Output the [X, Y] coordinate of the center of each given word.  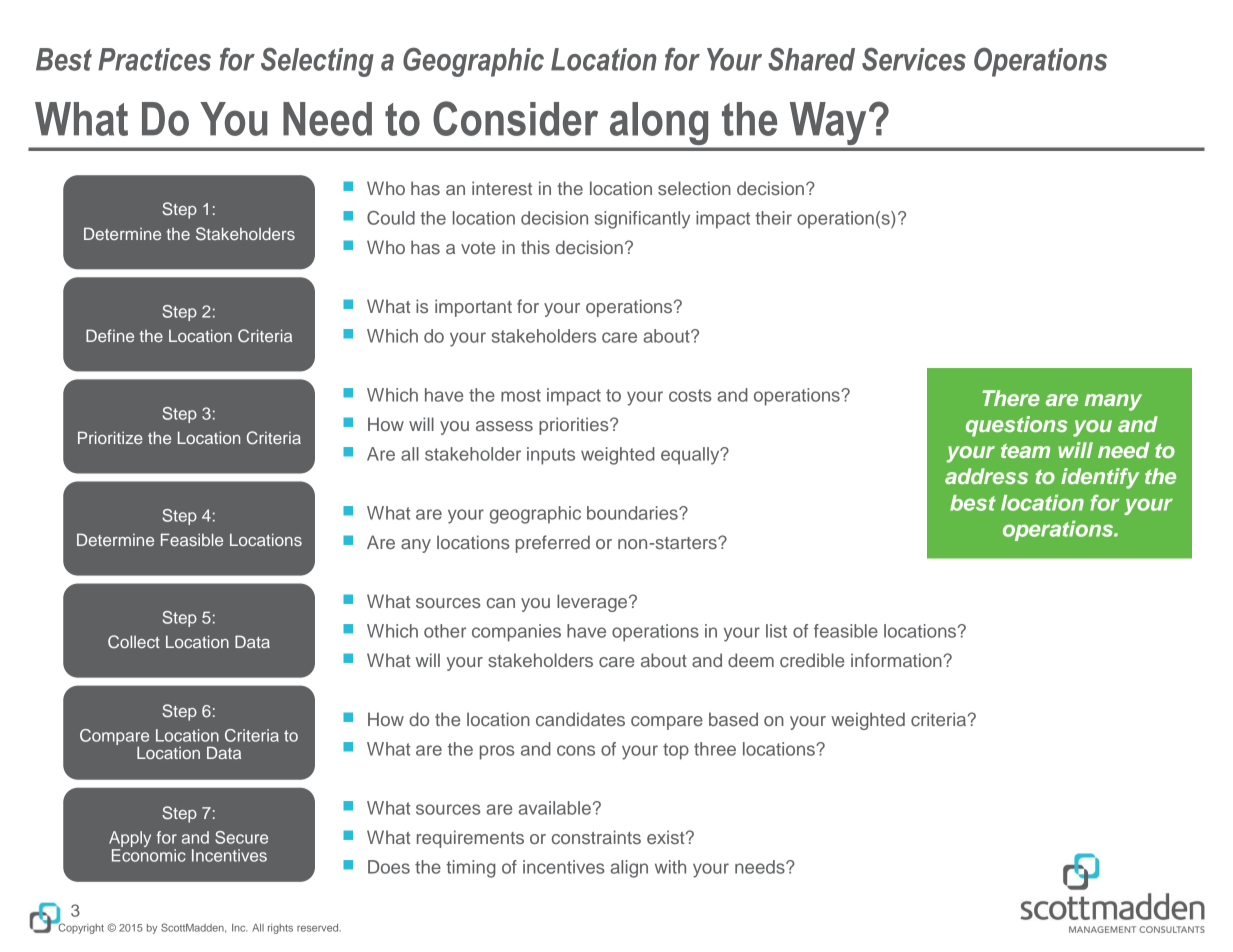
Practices [154, 59]
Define [110, 335]
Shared [811, 59]
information [897, 660]
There [1011, 398]
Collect [134, 642]
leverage [593, 603]
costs [690, 395]
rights [280, 929]
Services [914, 59]
